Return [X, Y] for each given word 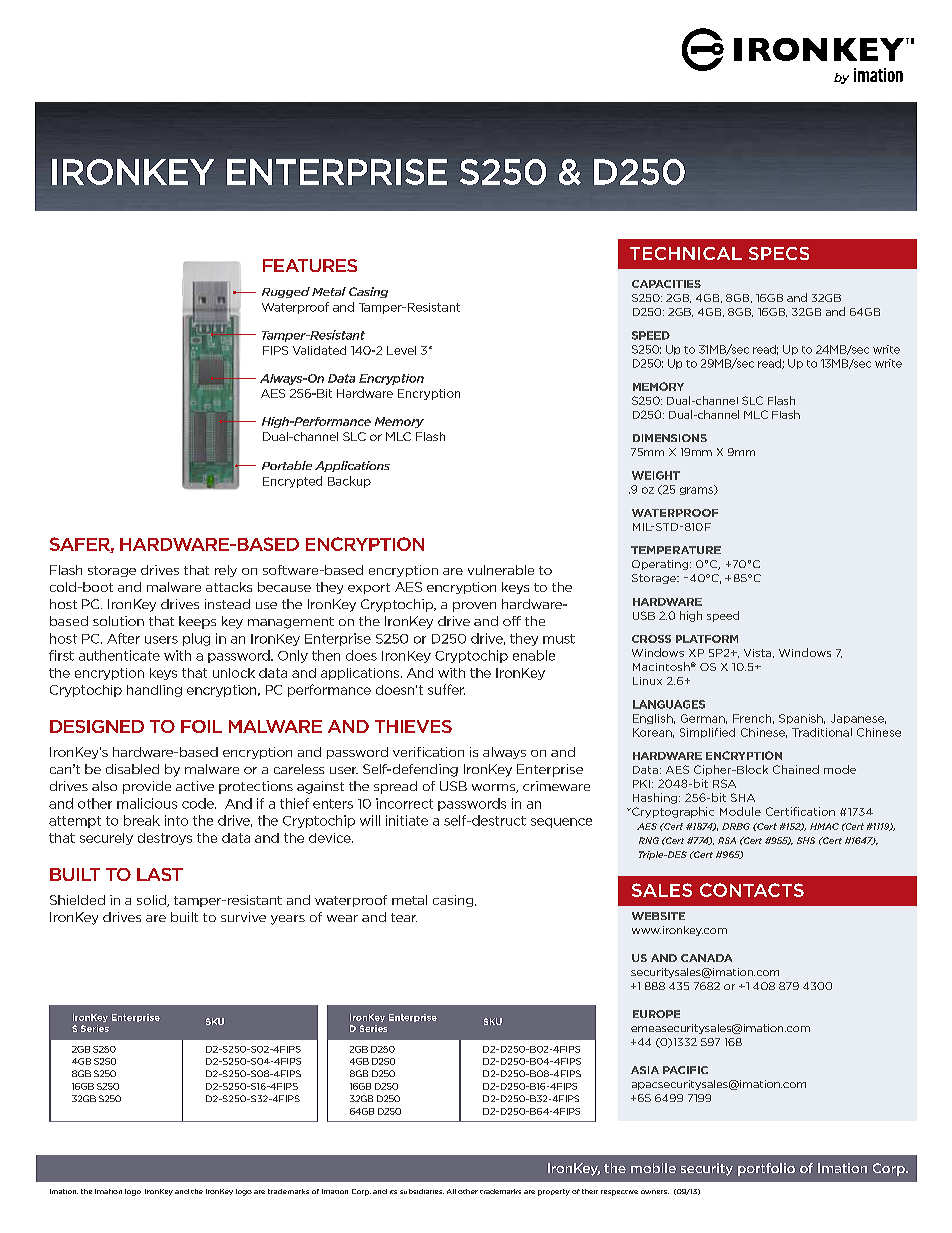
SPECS [779, 253]
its [393, 1192]
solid [152, 901]
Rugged [286, 292]
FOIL [201, 726]
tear [404, 917]
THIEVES [413, 726]
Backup [349, 482]
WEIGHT [656, 475]
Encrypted [292, 482]
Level [401, 350]
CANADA [706, 958]
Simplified [707, 733]
